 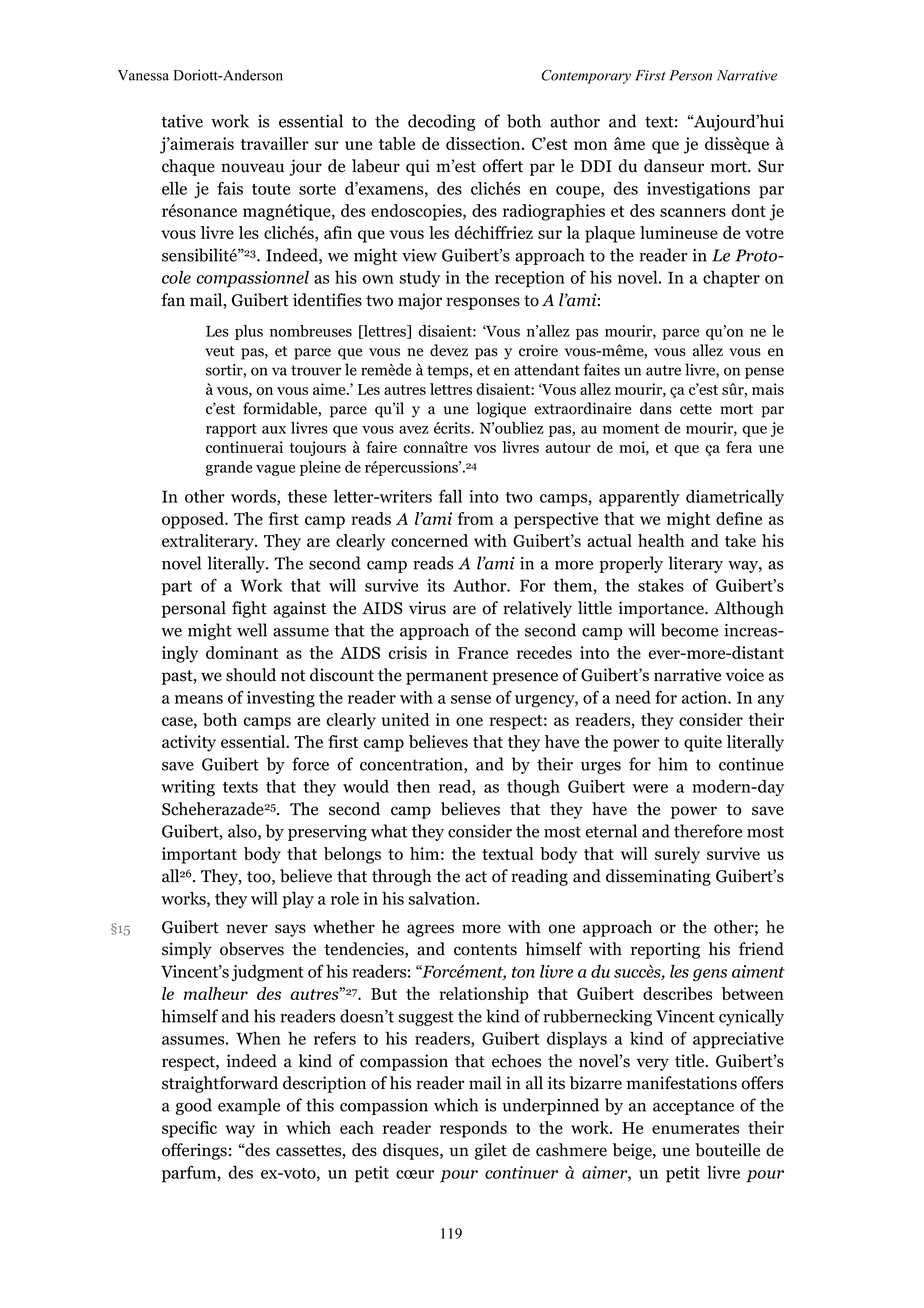 What do you see at coordinates (188, 788) in the page?
I see `writing` at bounding box center [188, 788].
